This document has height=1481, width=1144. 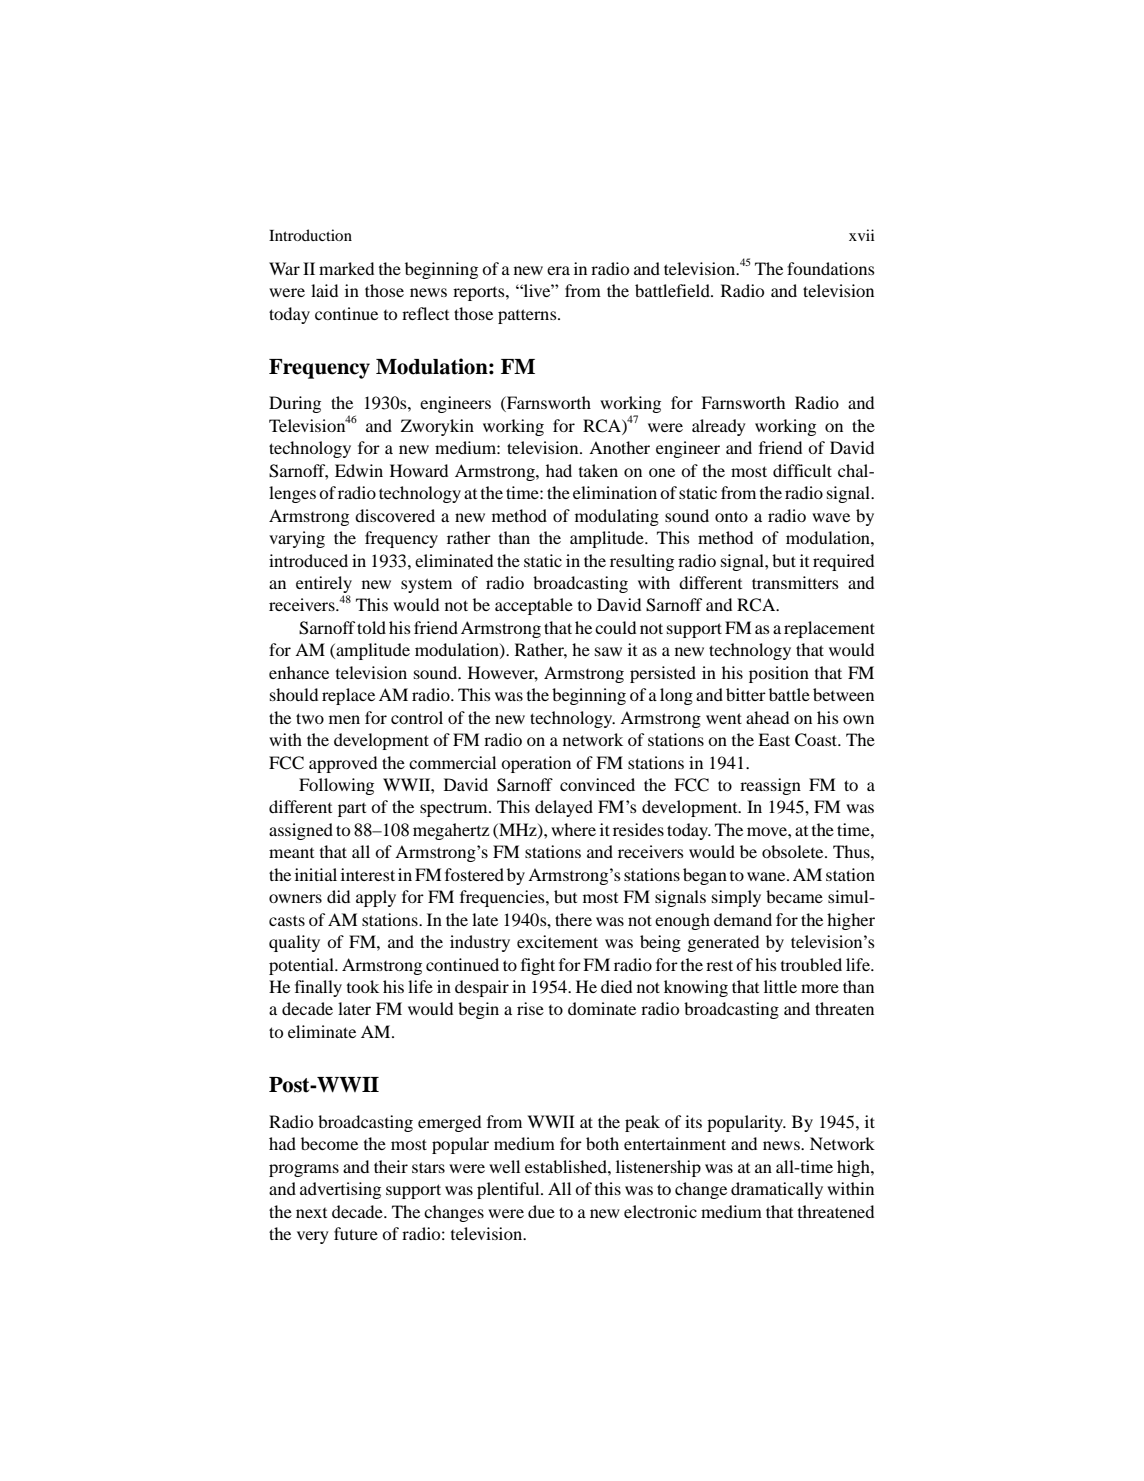 What do you see at coordinates (541, 1211) in the document?
I see `due` at bounding box center [541, 1211].
